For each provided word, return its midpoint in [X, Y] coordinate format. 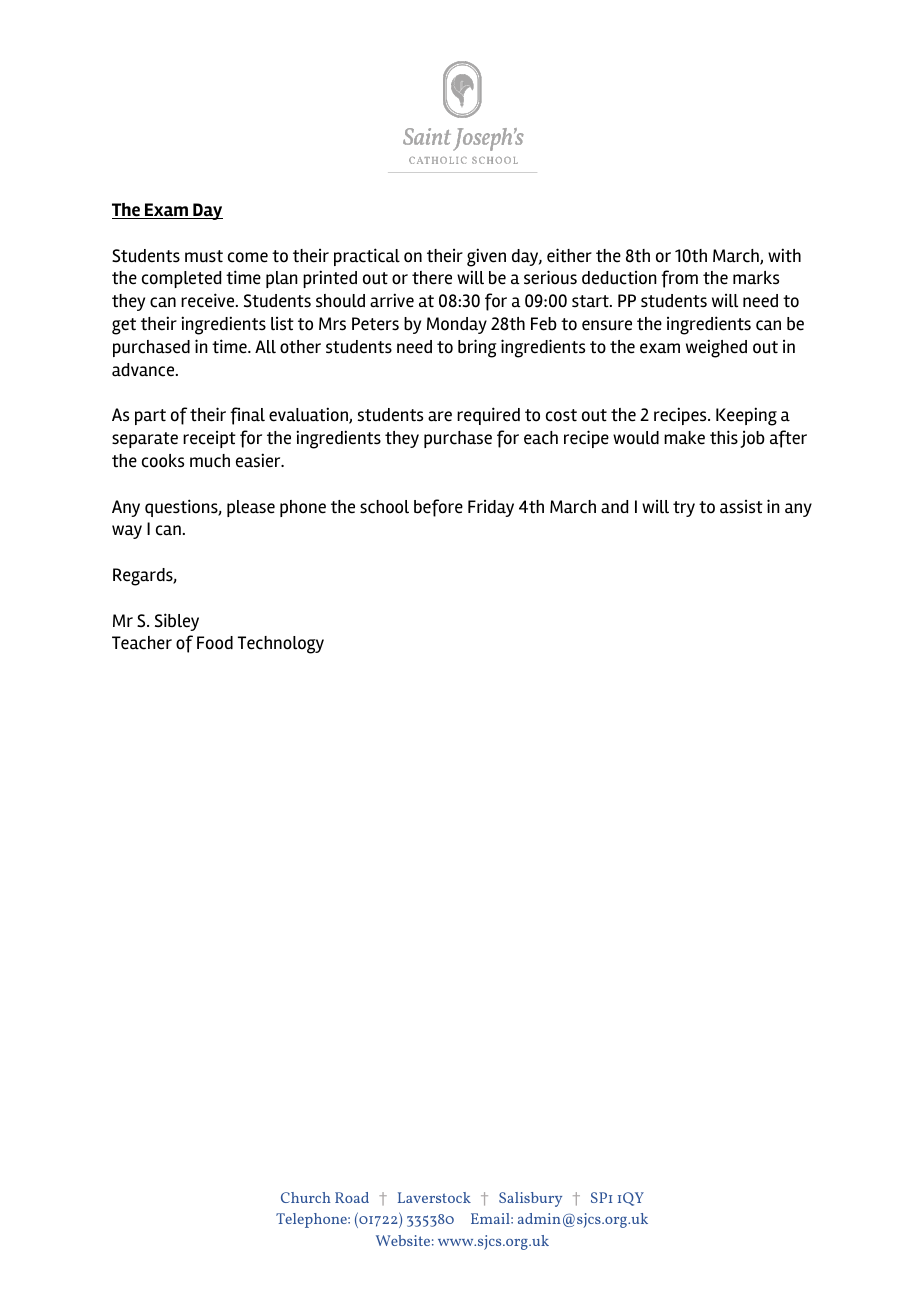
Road [352, 1197]
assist [741, 507]
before [438, 508]
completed [181, 279]
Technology [281, 645]
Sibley [177, 622]
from [679, 279]
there [432, 278]
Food [215, 643]
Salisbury [530, 1199]
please [251, 508]
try [684, 509]
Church [306, 1197]
